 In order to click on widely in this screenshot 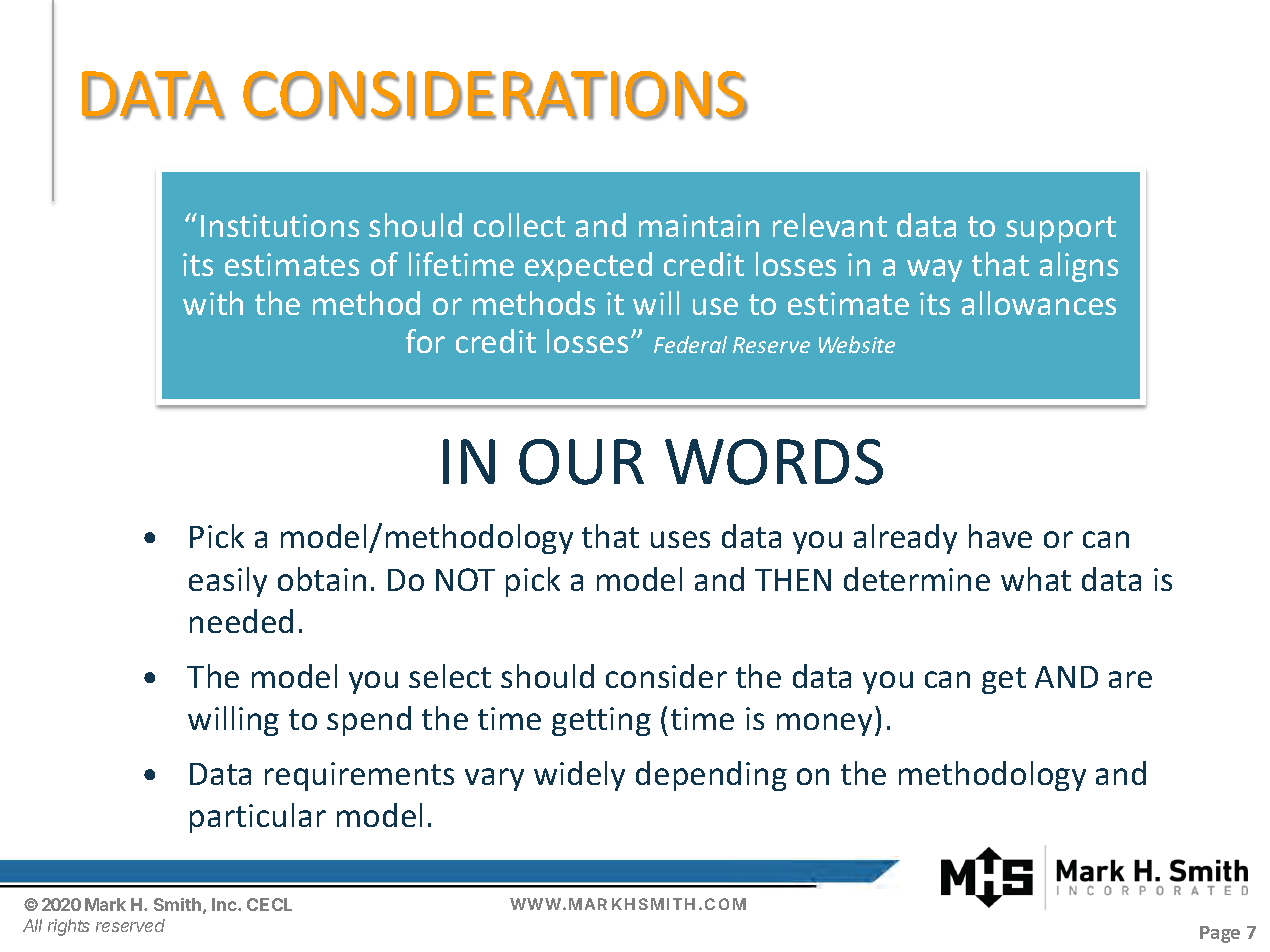, I will do `click(579, 776)`.
